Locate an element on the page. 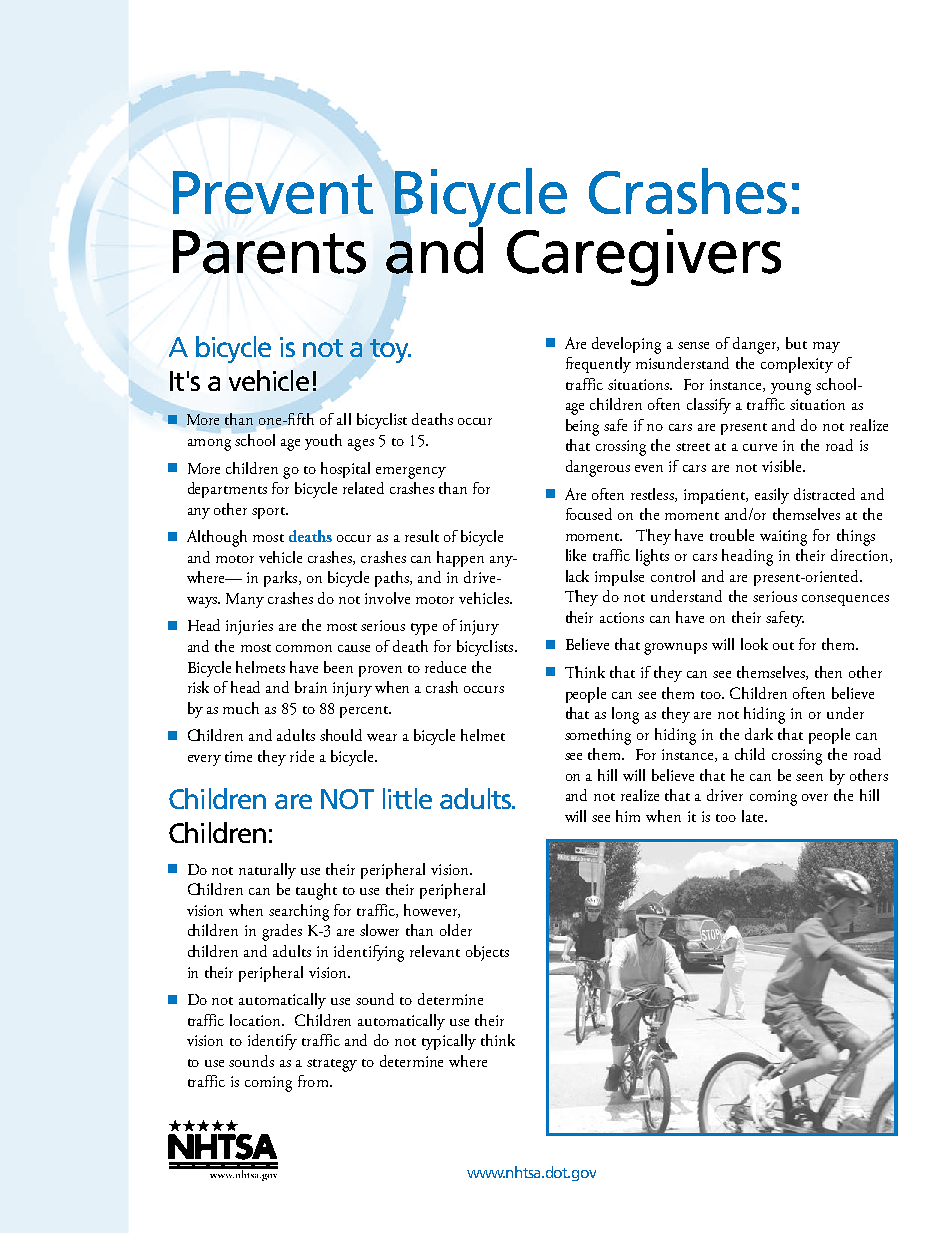  from is located at coordinates (314, 1081).
